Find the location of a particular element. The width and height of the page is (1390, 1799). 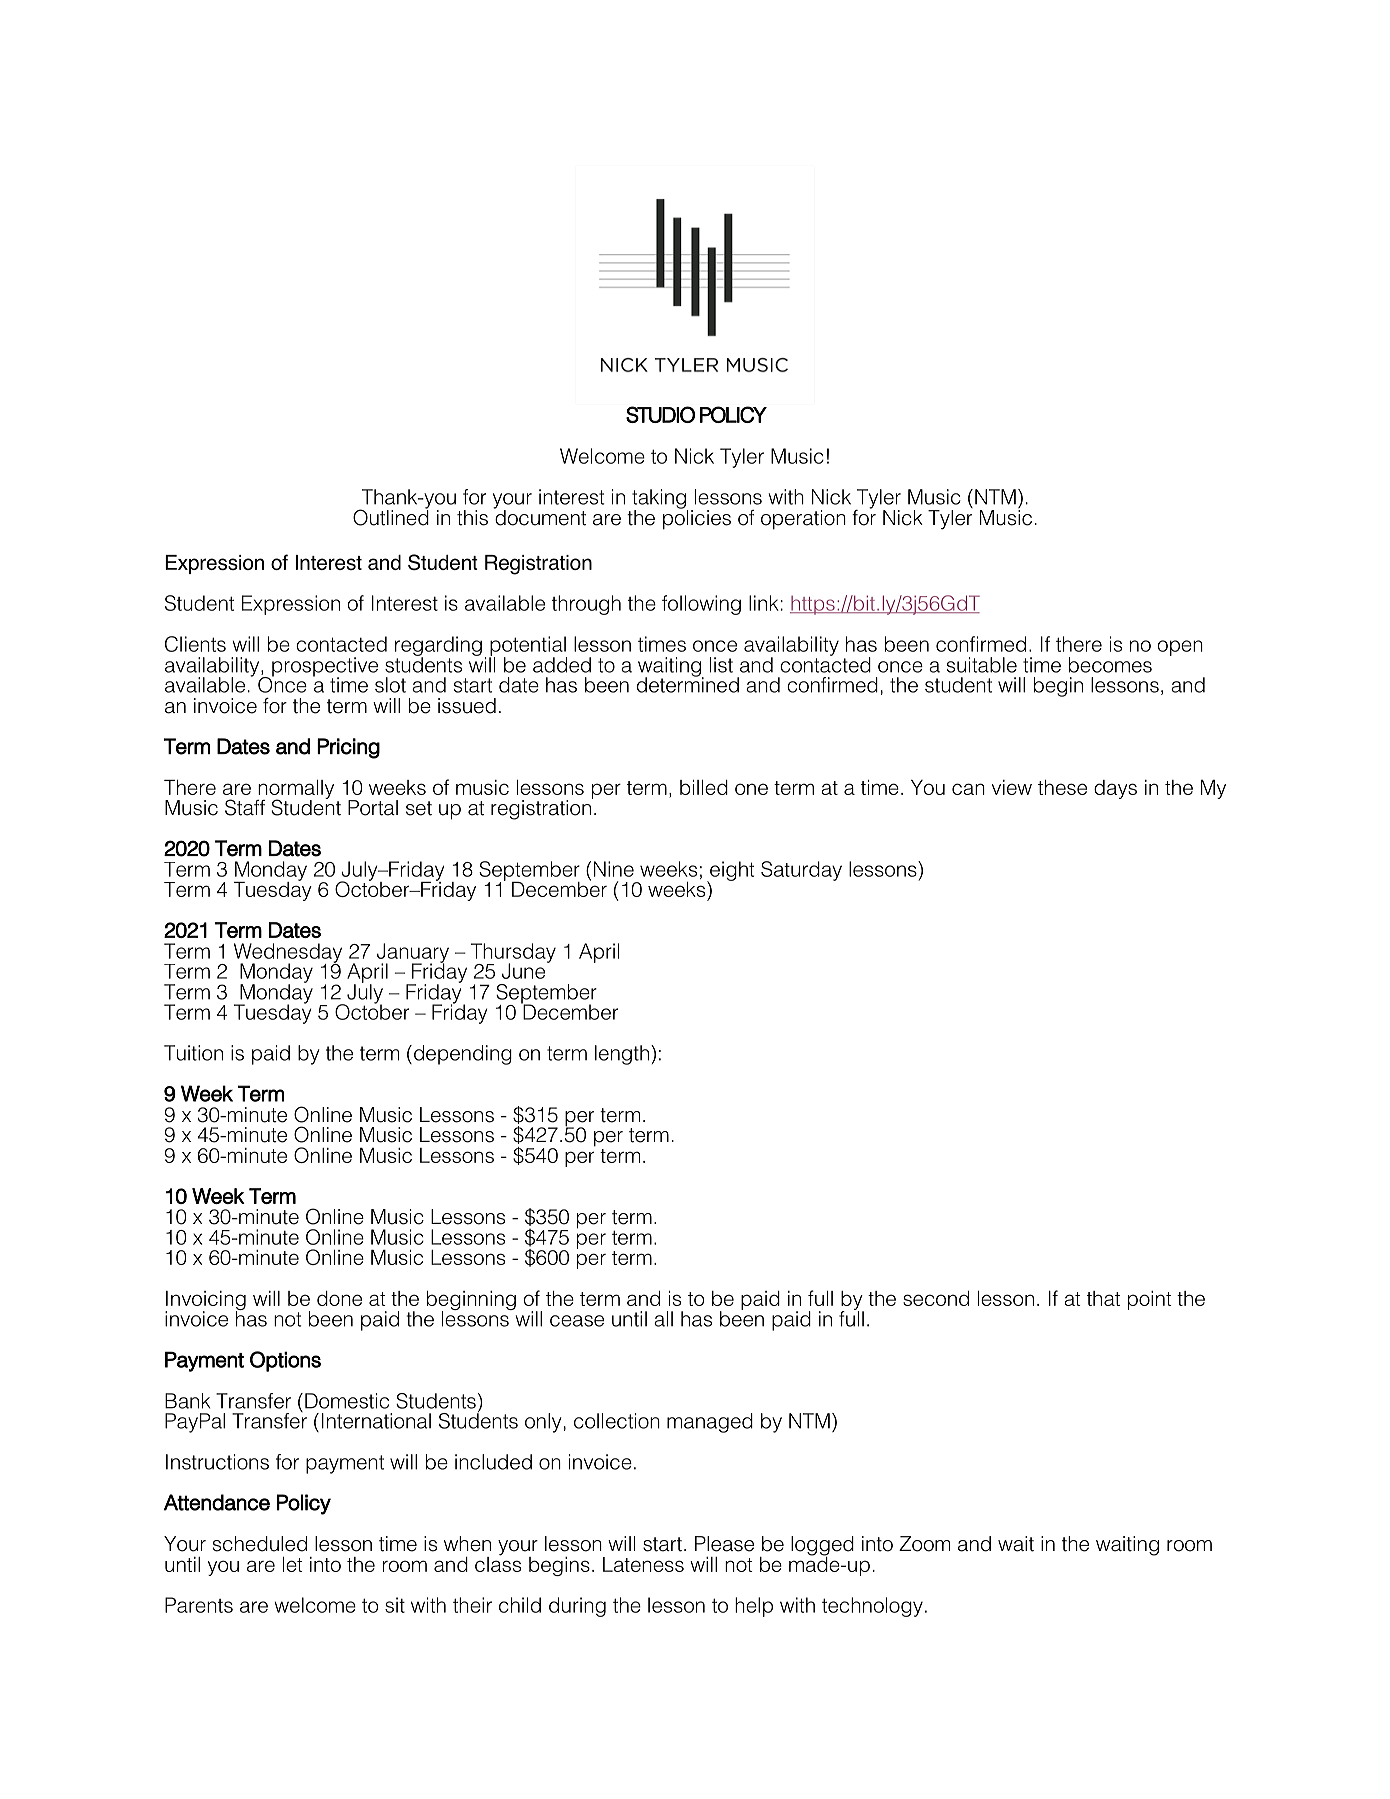

Outlined is located at coordinates (391, 516).
